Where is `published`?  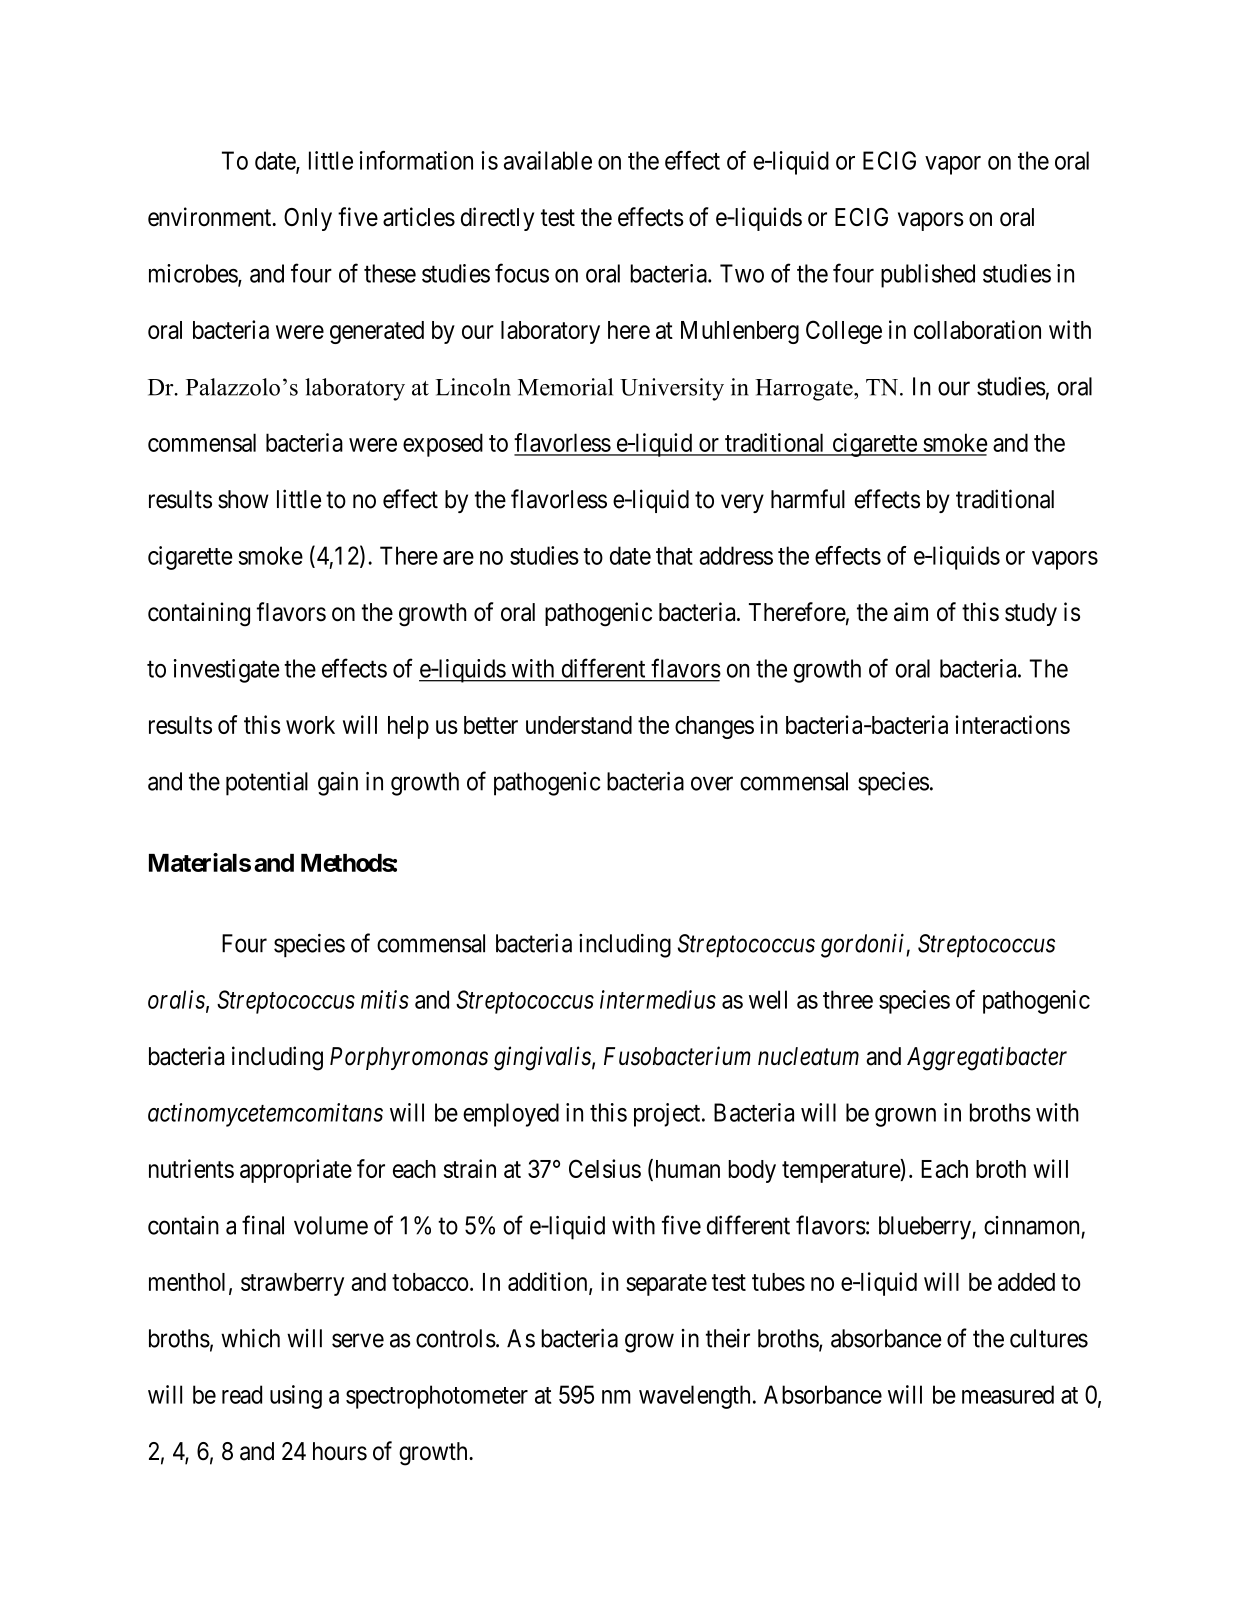 published is located at coordinates (928, 276).
